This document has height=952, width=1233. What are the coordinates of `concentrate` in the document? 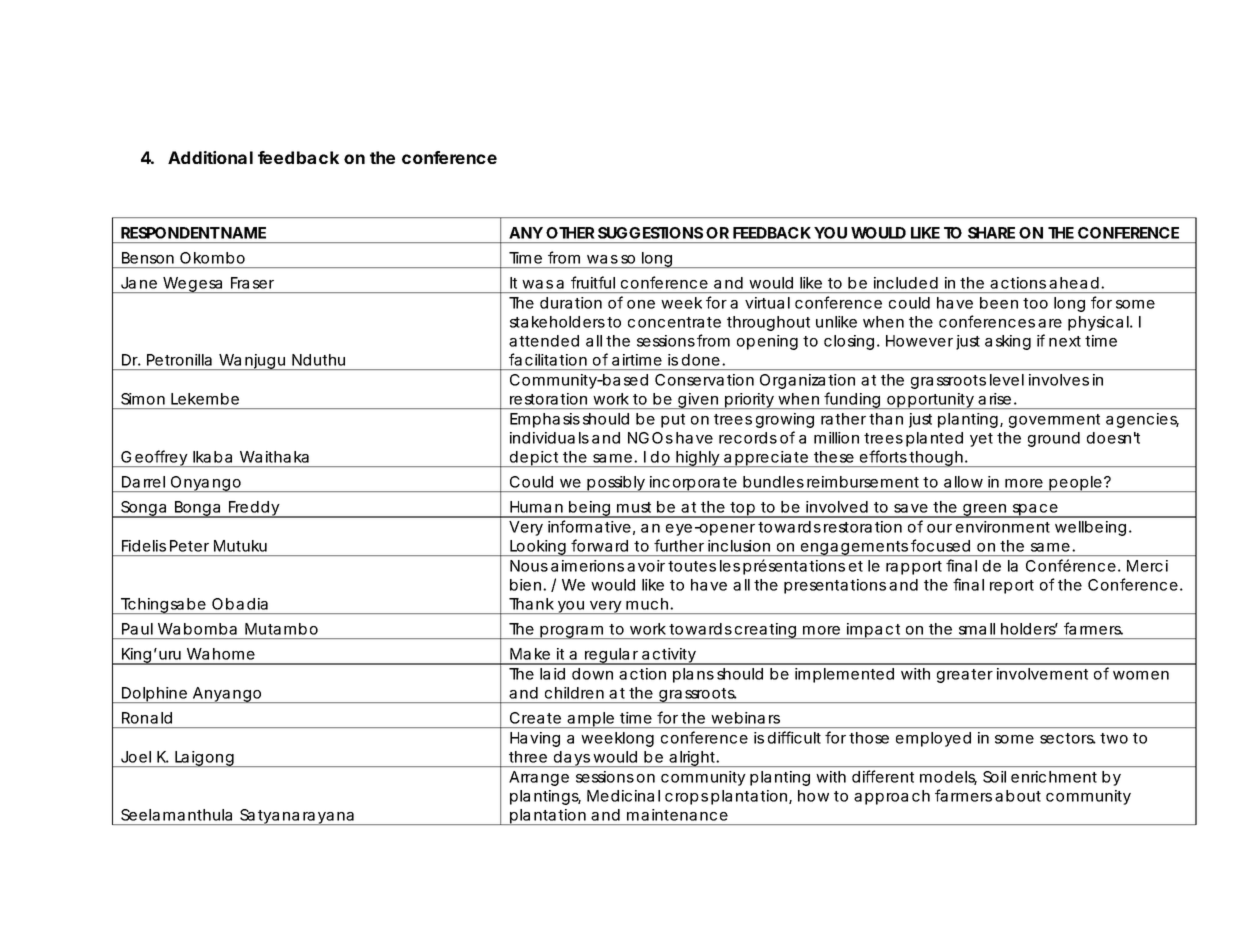 It's located at (674, 322).
